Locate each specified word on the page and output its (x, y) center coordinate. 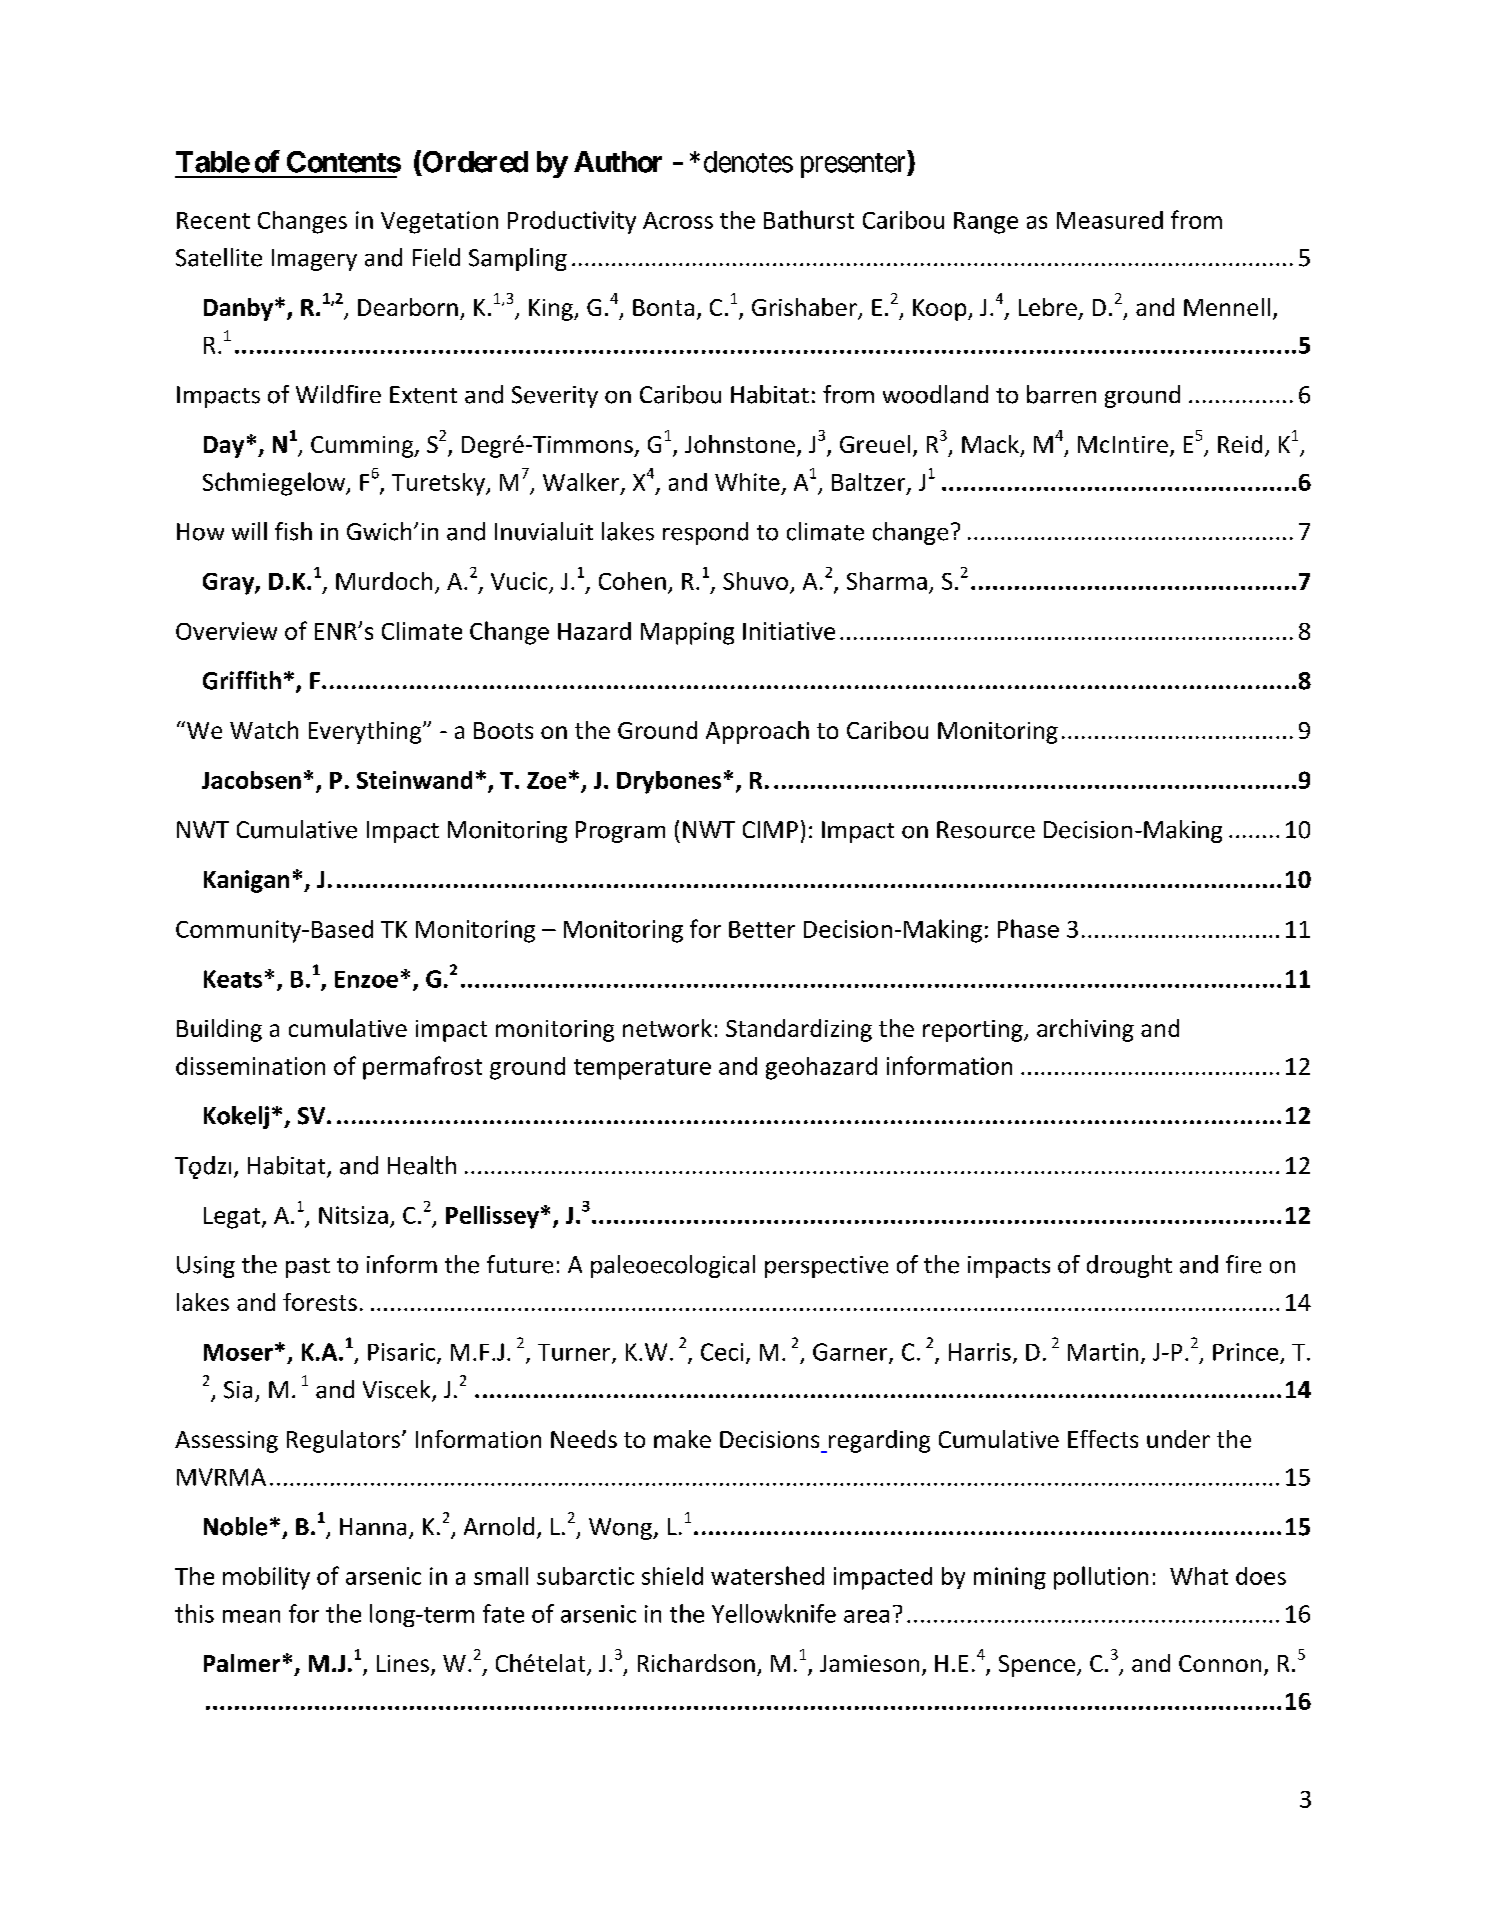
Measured (1110, 220)
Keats (233, 979)
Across (678, 220)
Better (762, 929)
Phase (1028, 928)
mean (251, 1616)
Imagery (314, 260)
